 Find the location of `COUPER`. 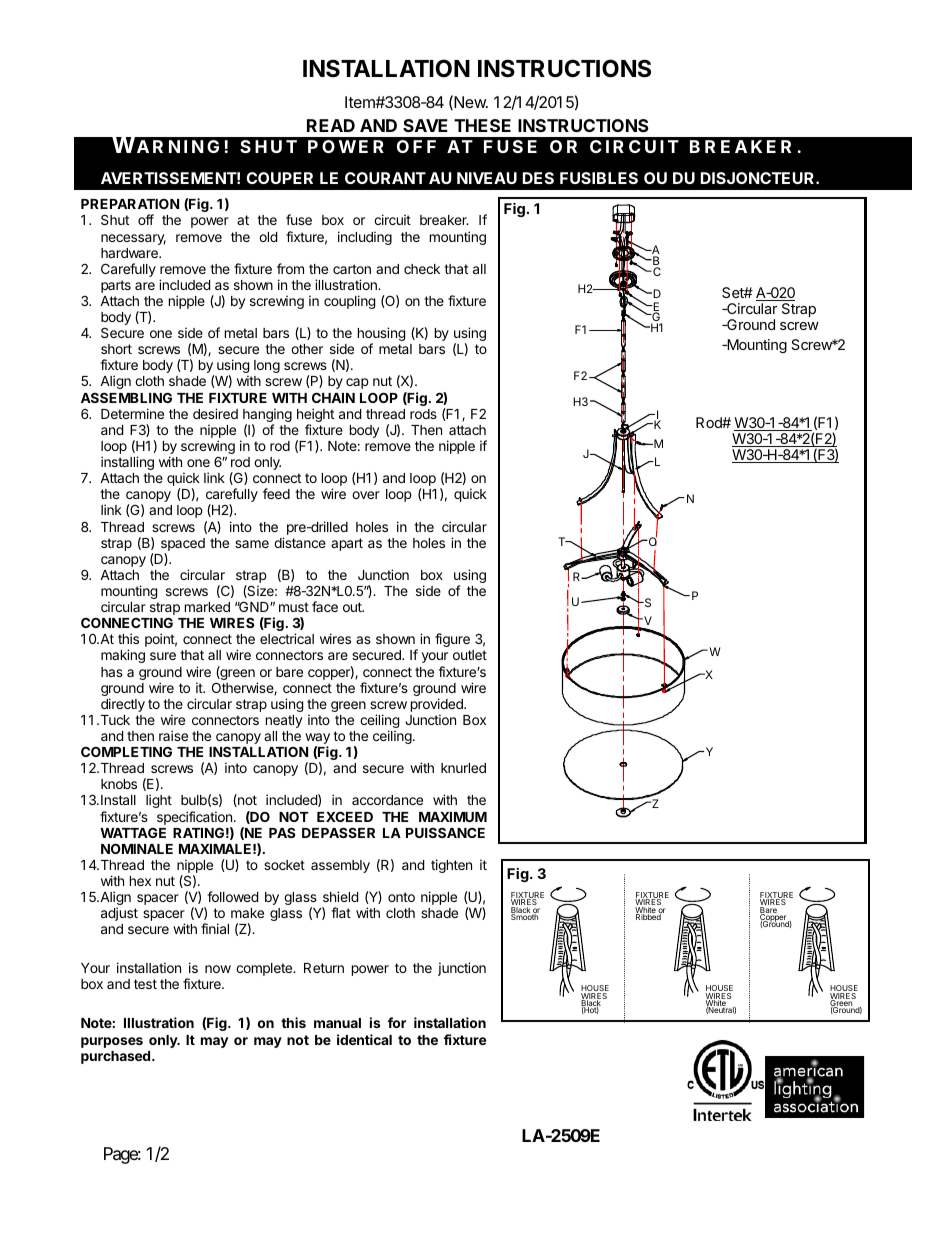

COUPER is located at coordinates (279, 178).
